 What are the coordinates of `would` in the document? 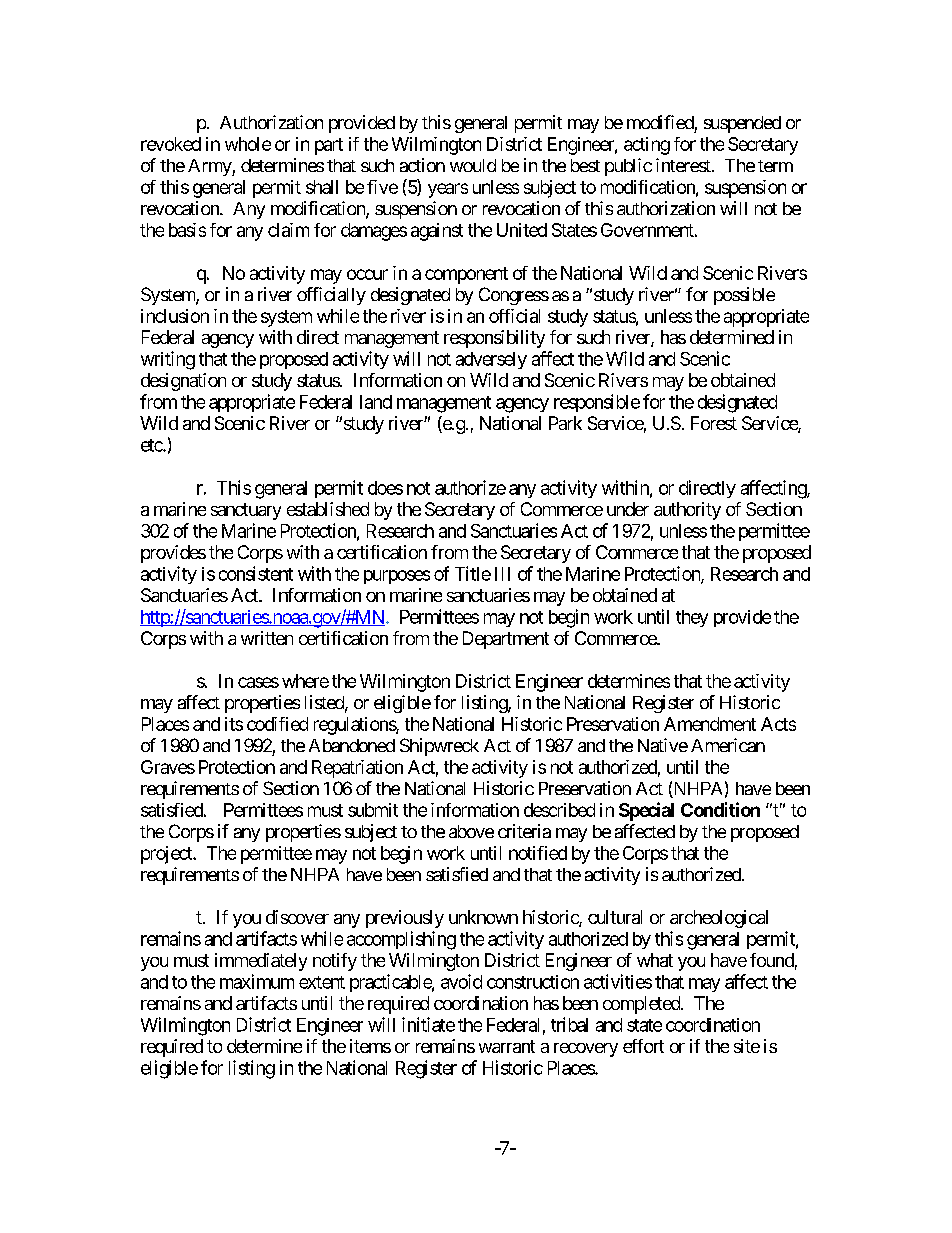 It's located at (473, 165).
